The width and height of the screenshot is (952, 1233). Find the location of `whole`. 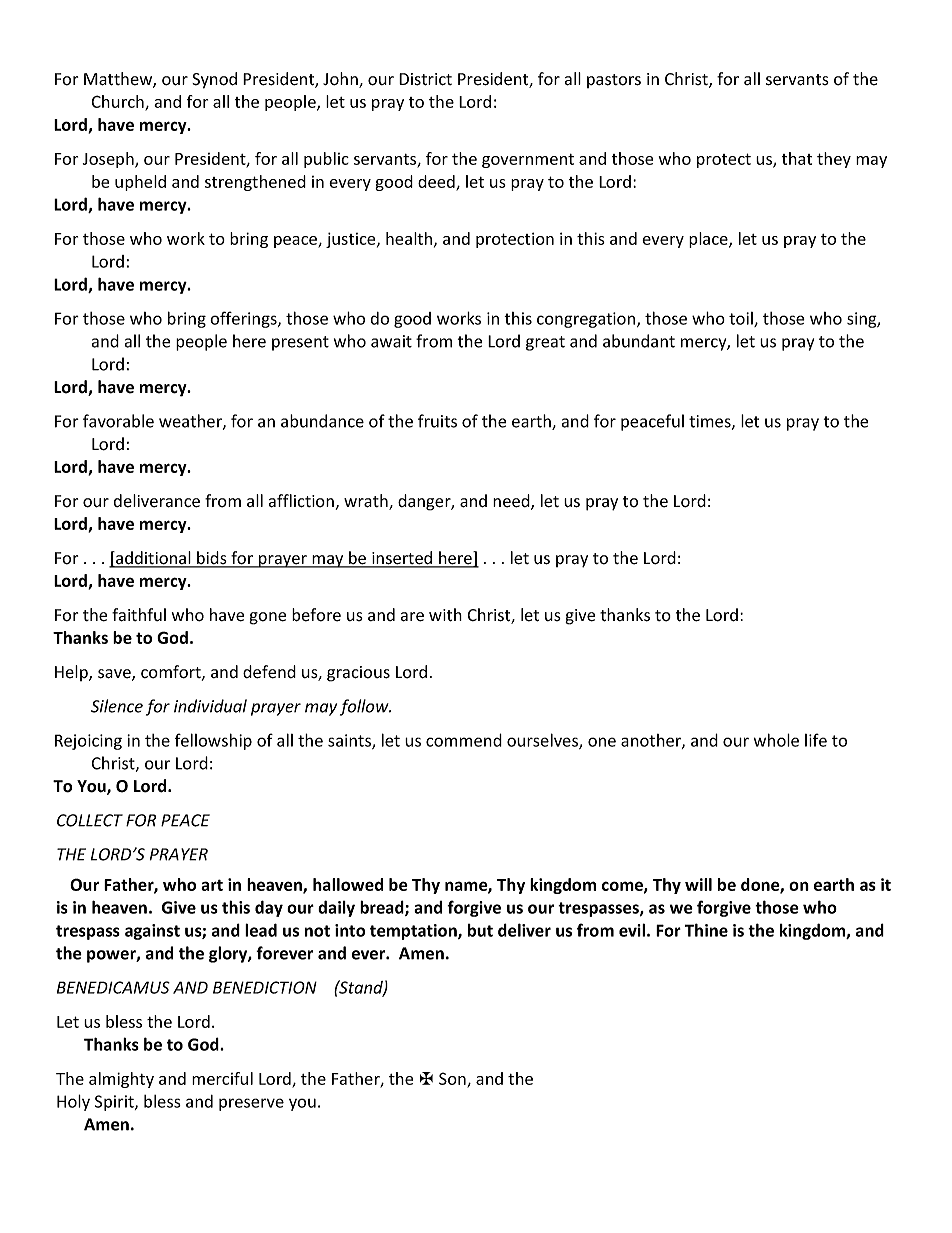

whole is located at coordinates (776, 740).
